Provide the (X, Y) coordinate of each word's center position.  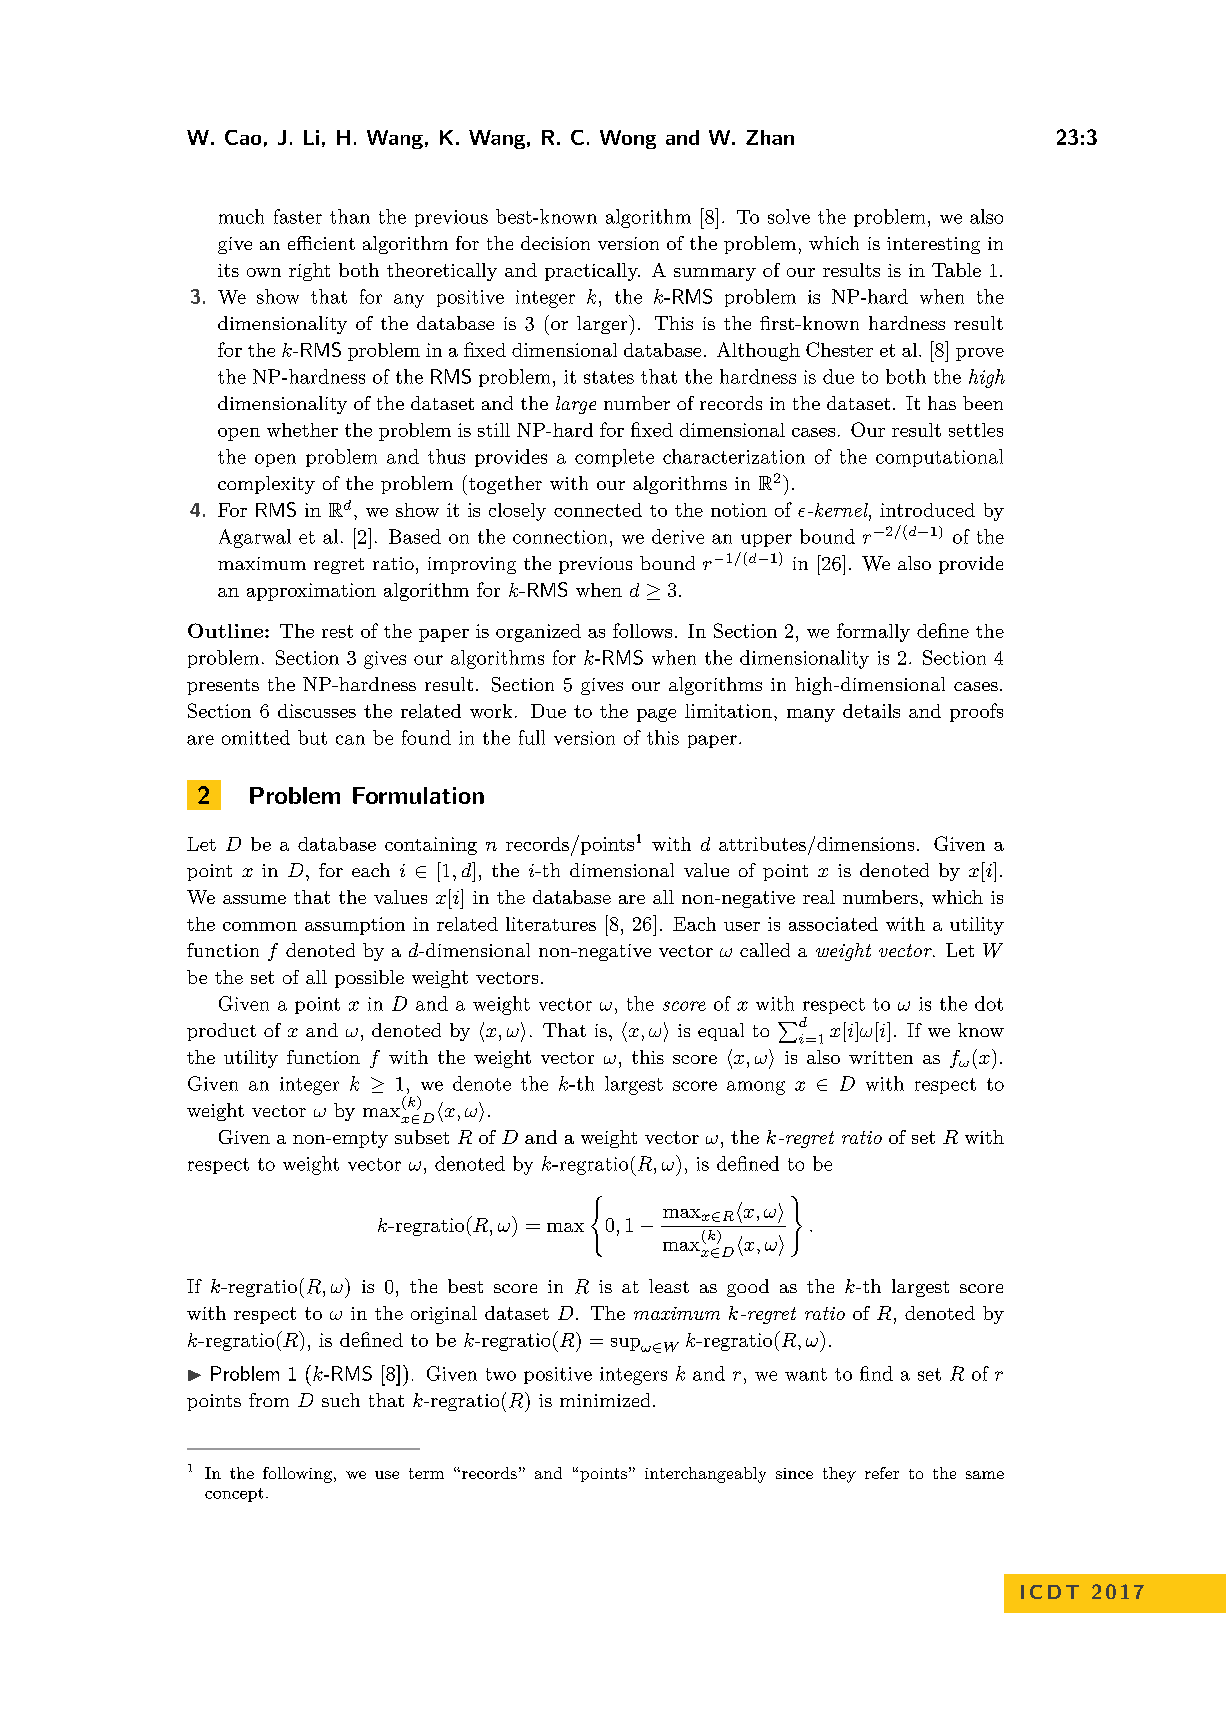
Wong (628, 139)
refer (882, 1473)
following (297, 1475)
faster (298, 216)
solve (789, 216)
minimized (605, 1400)
